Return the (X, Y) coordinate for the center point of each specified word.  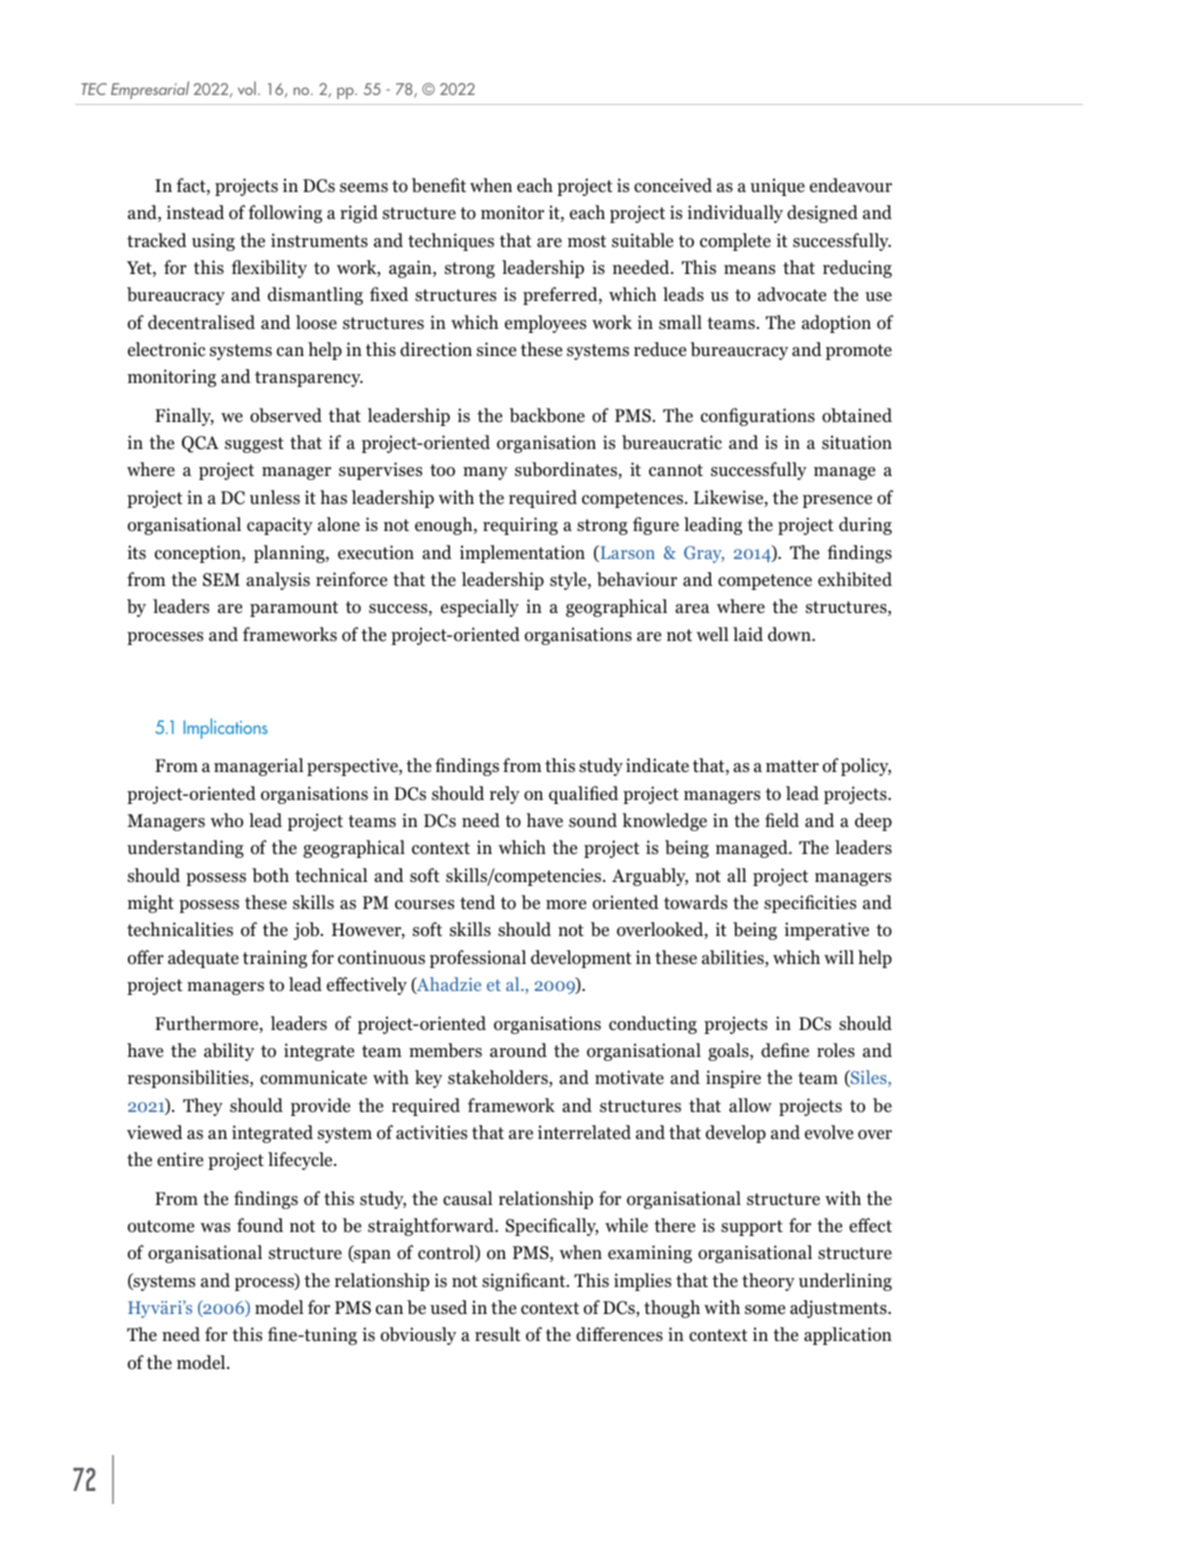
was (215, 1227)
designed (822, 214)
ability (229, 1052)
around (518, 1050)
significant (525, 1282)
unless (275, 497)
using (213, 242)
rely (505, 795)
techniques (451, 242)
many (485, 473)
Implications (226, 728)
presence (837, 501)
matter (792, 766)
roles (836, 1050)
